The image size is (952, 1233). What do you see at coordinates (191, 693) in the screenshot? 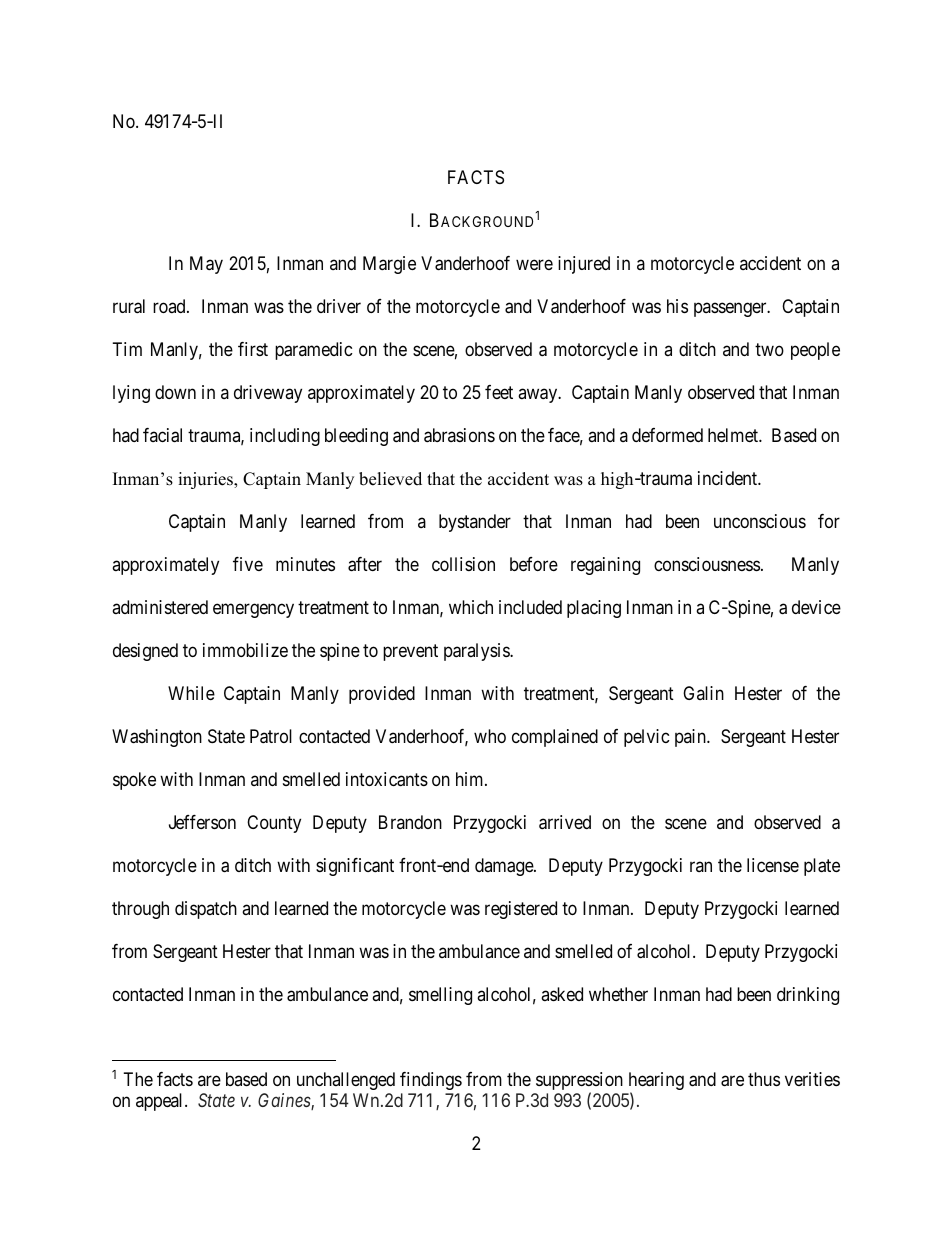
I see `While` at bounding box center [191, 693].
